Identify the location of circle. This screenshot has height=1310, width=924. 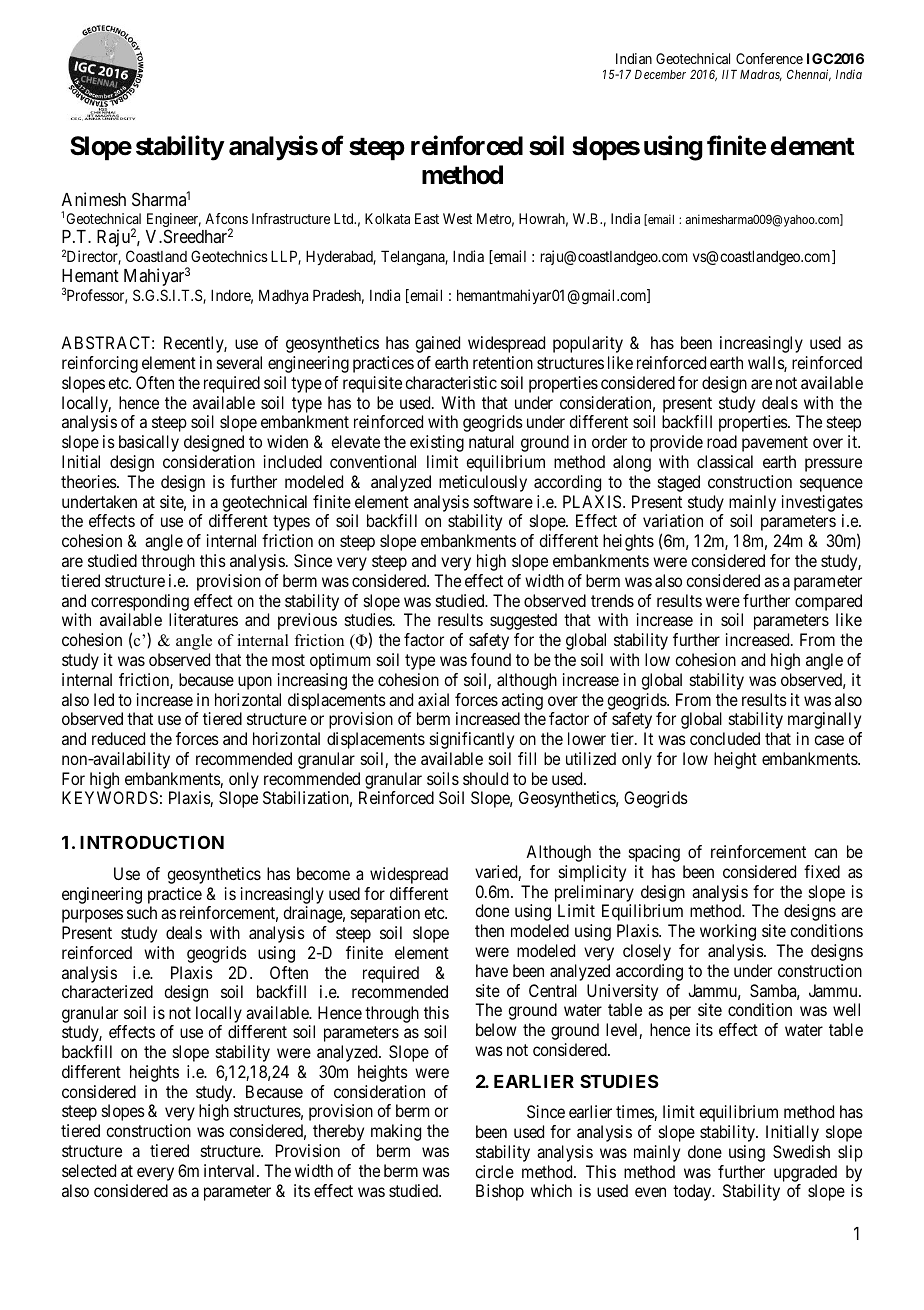
(494, 1171).
